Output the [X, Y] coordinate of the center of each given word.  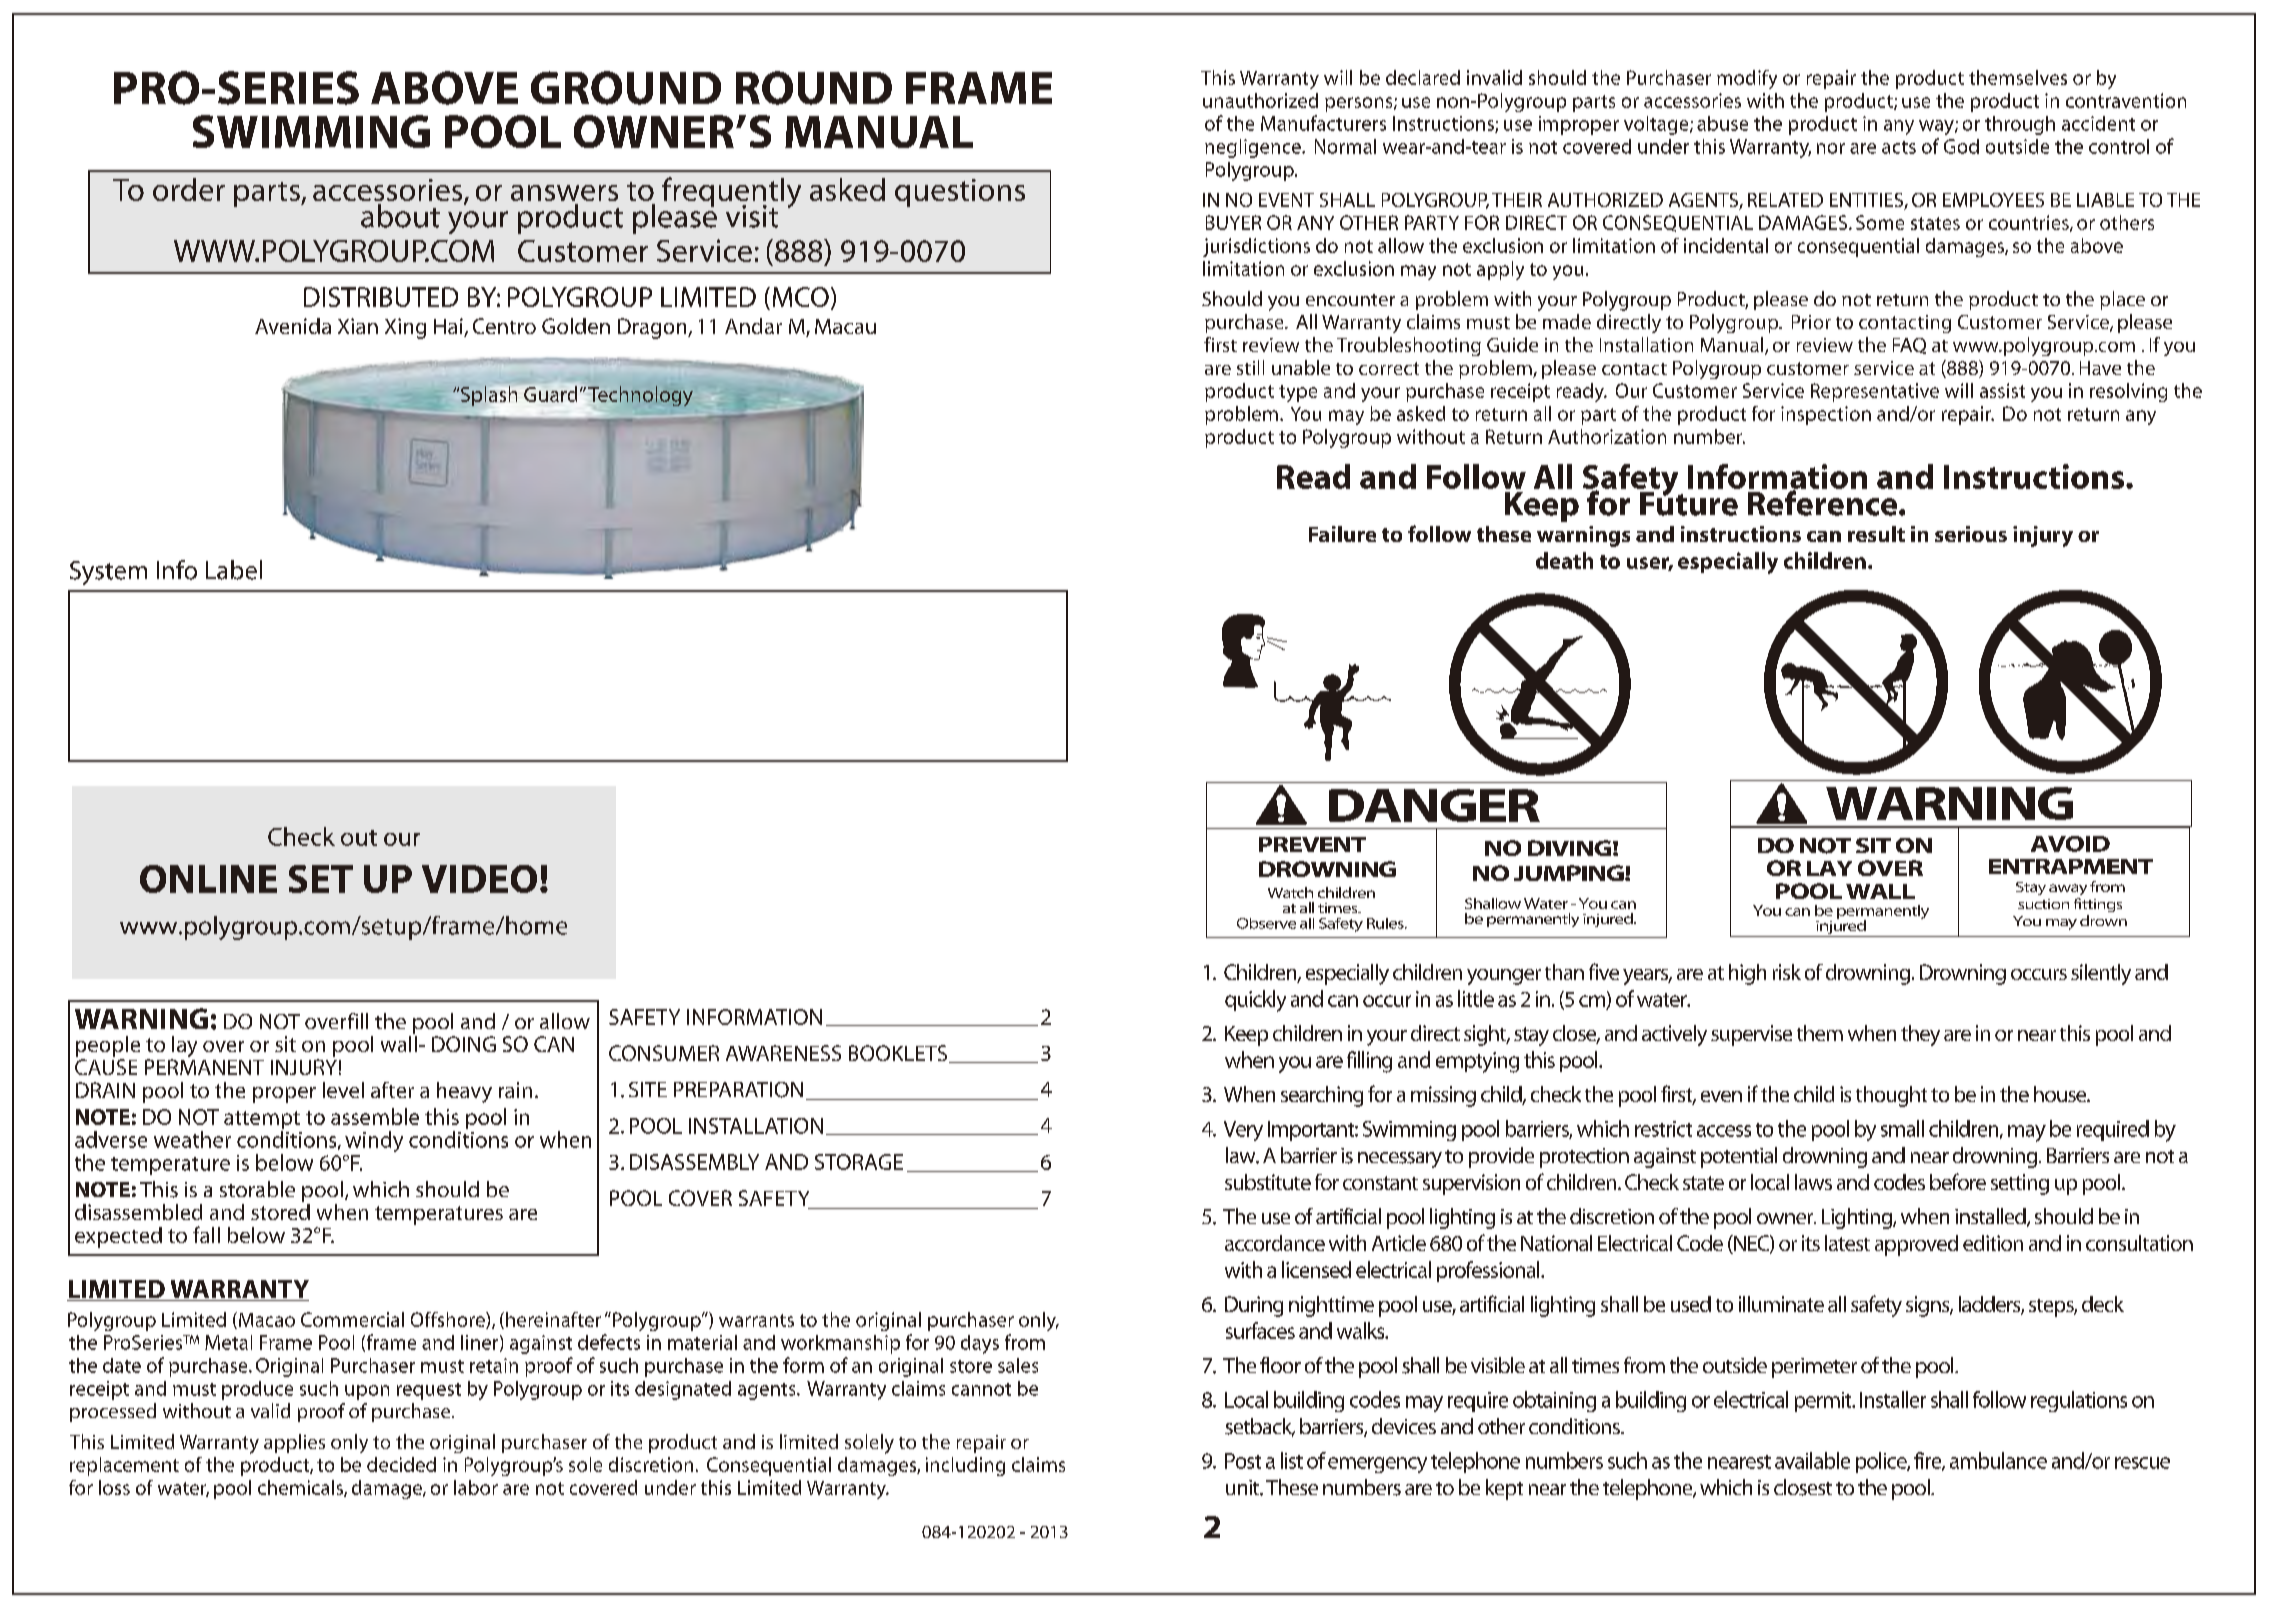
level [343, 1090]
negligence [1254, 148]
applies [294, 1443]
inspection [1826, 415]
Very [1243, 1131]
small [1902, 1128]
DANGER [1434, 805]
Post [1243, 1461]
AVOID [2070, 844]
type [1298, 393]
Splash [490, 397]
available [1812, 1460]
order [189, 189]
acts [1899, 147]
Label [234, 570]
